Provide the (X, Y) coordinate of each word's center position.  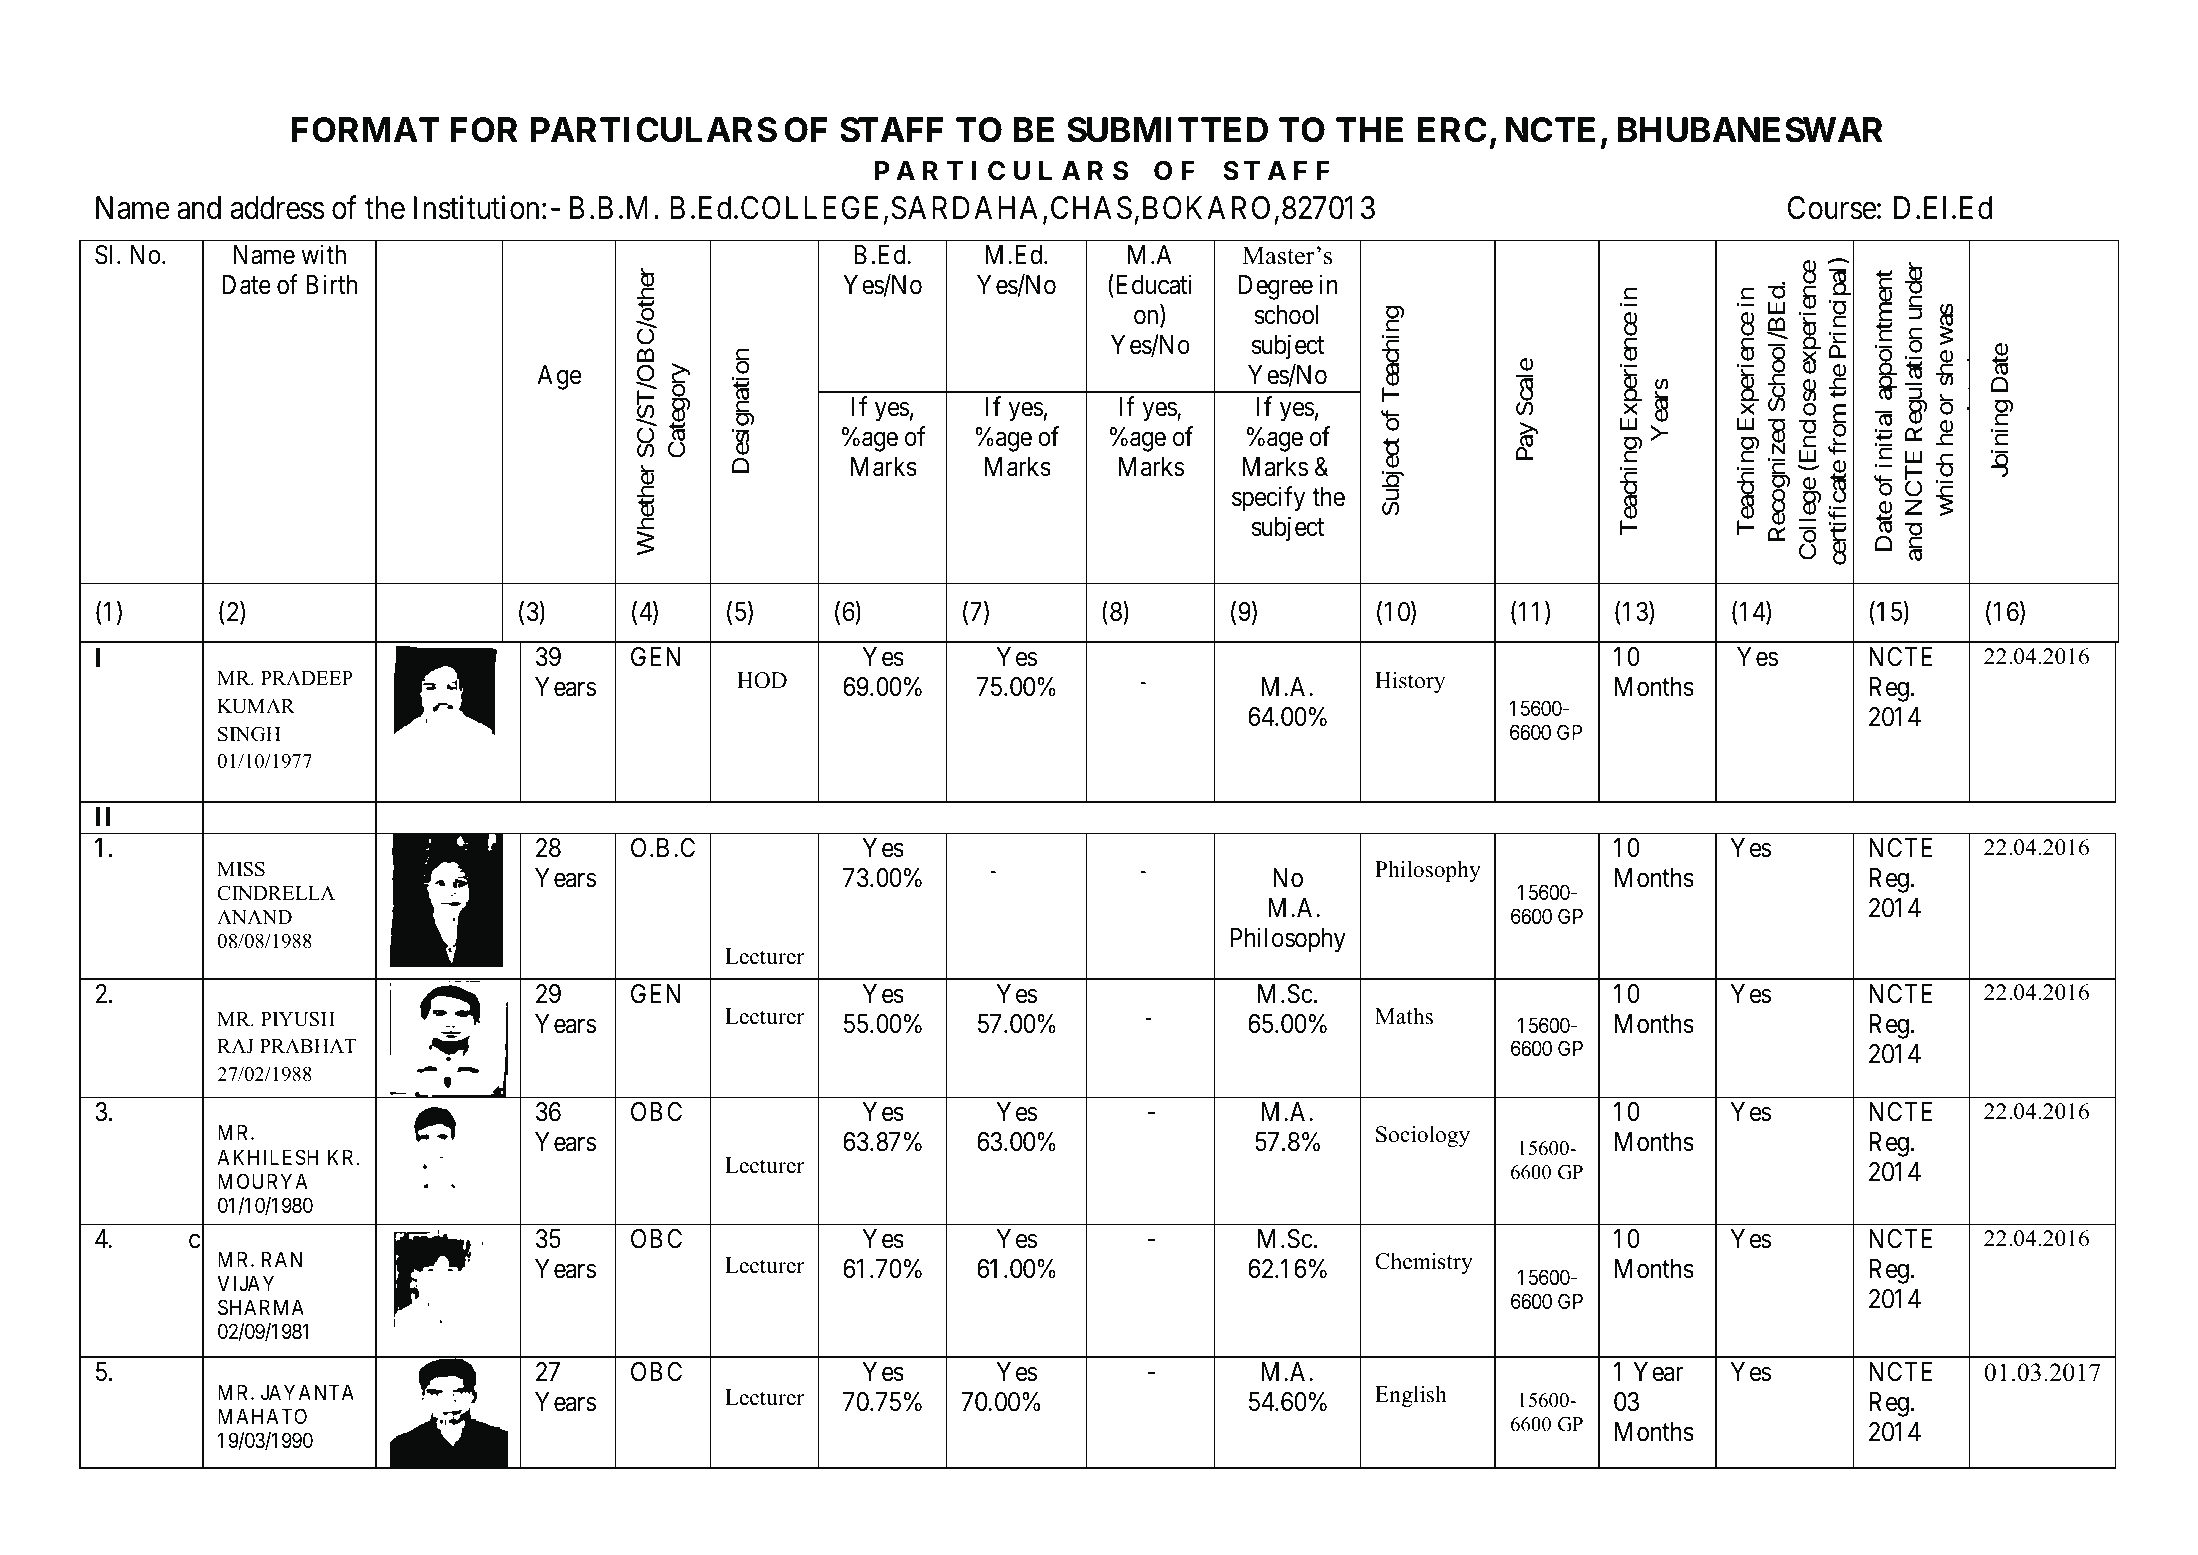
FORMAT (366, 130)
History (1410, 682)
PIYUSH (298, 1019)
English (1411, 1396)
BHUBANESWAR (1750, 130)
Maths (1404, 1016)
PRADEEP (307, 678)
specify (1268, 499)
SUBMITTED (1167, 130)
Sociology (1423, 1136)
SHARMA (261, 1307)
